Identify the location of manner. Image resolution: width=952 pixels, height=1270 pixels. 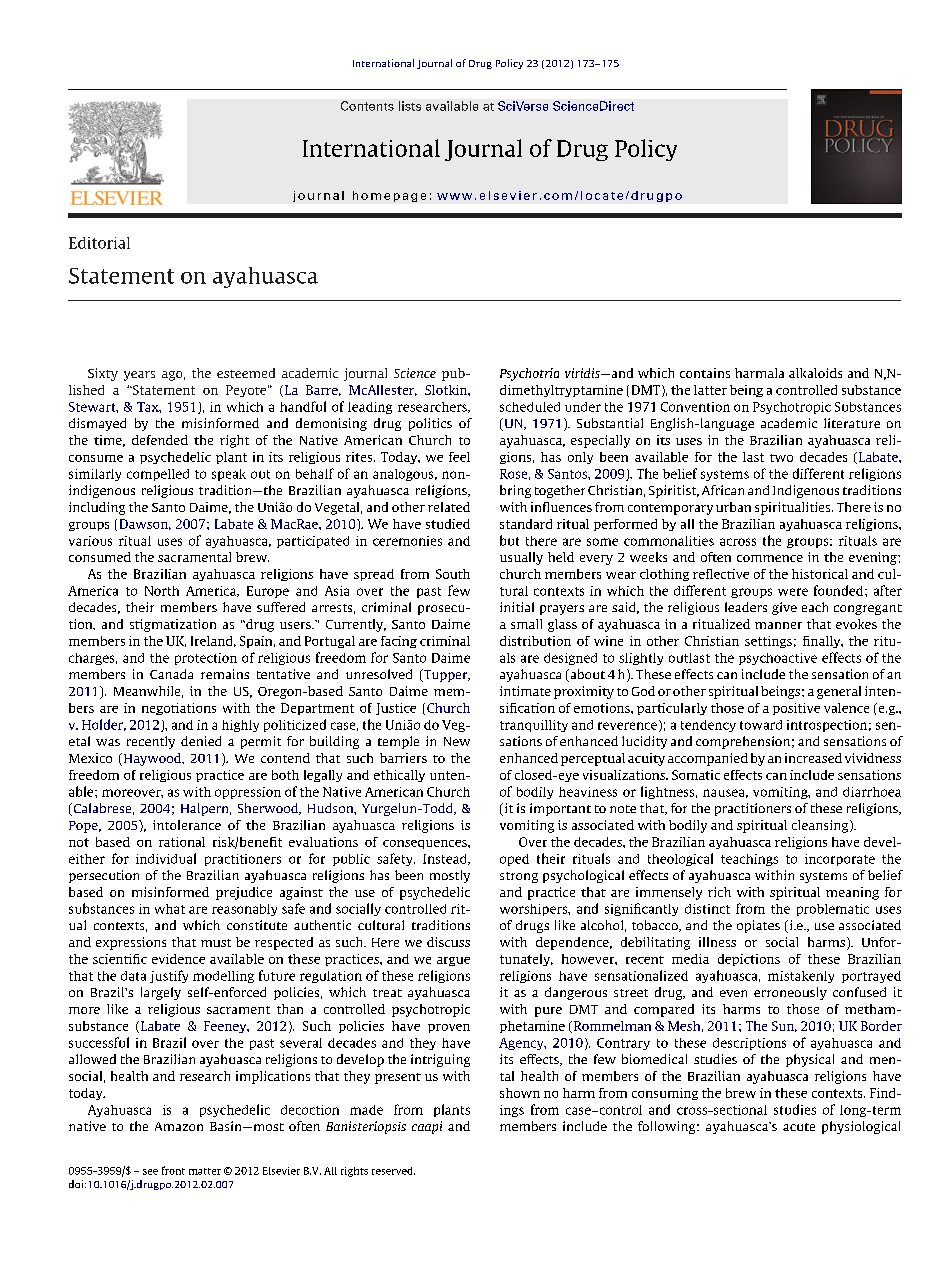
(778, 625).
